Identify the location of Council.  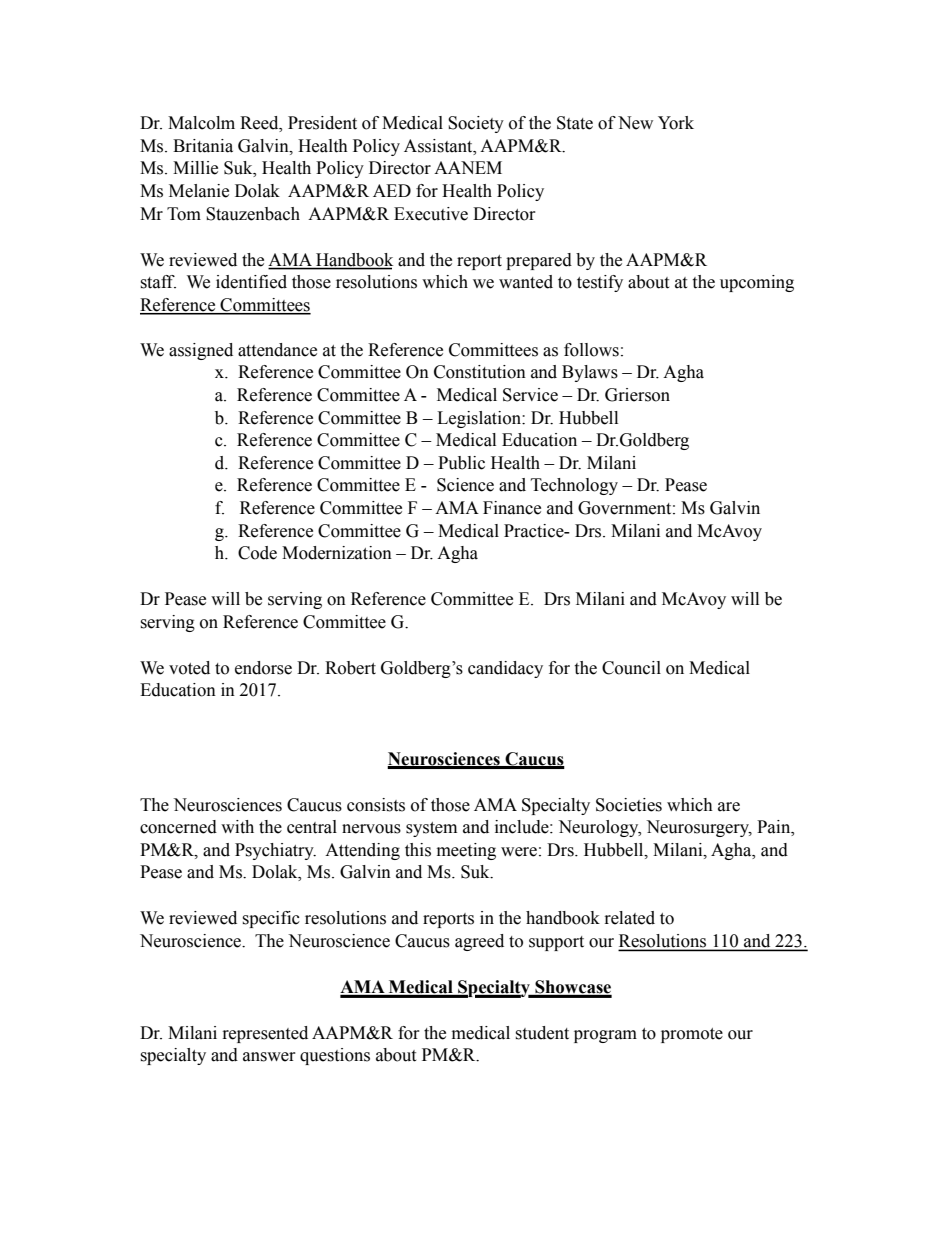
(631, 668).
